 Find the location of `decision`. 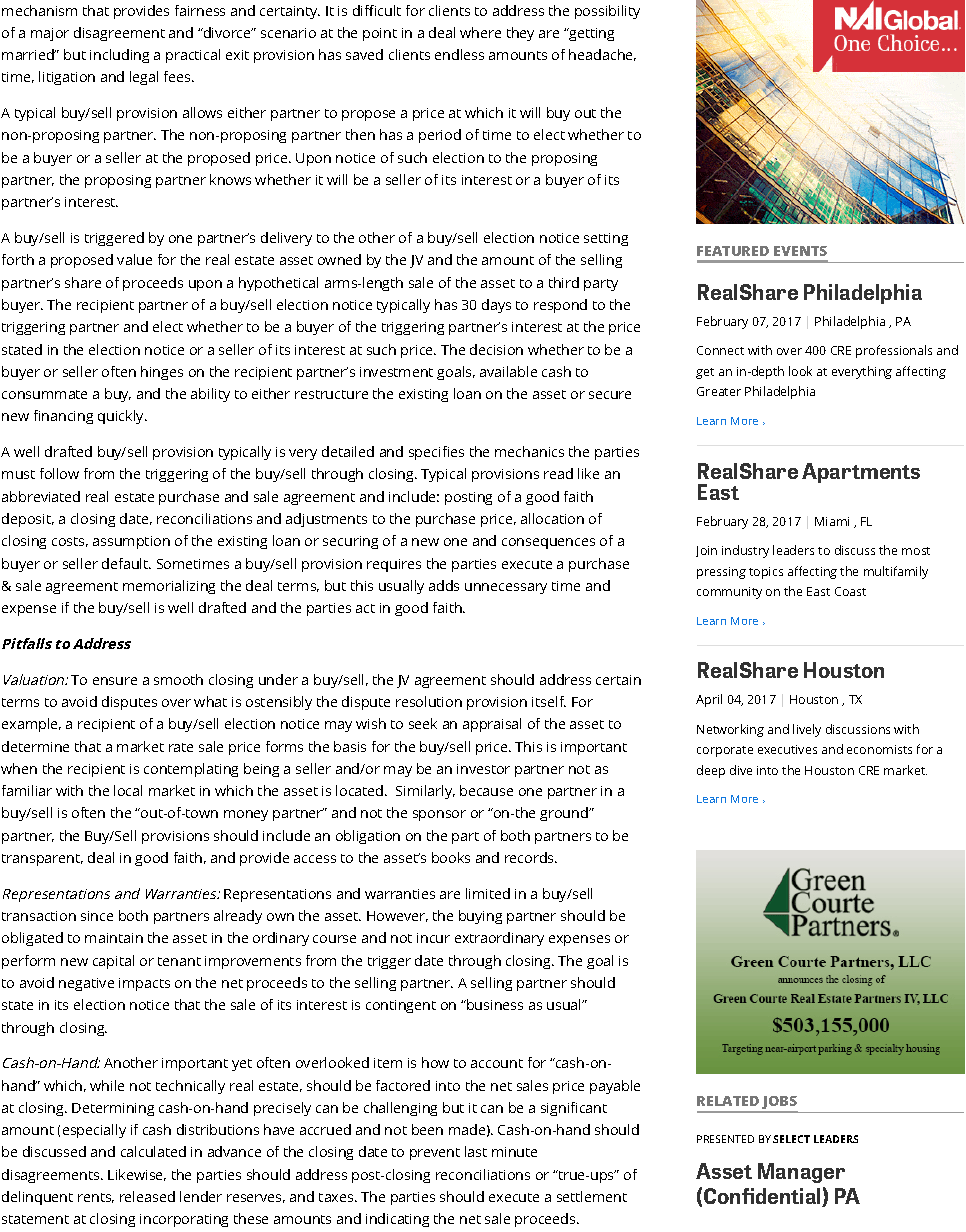

decision is located at coordinates (496, 349).
